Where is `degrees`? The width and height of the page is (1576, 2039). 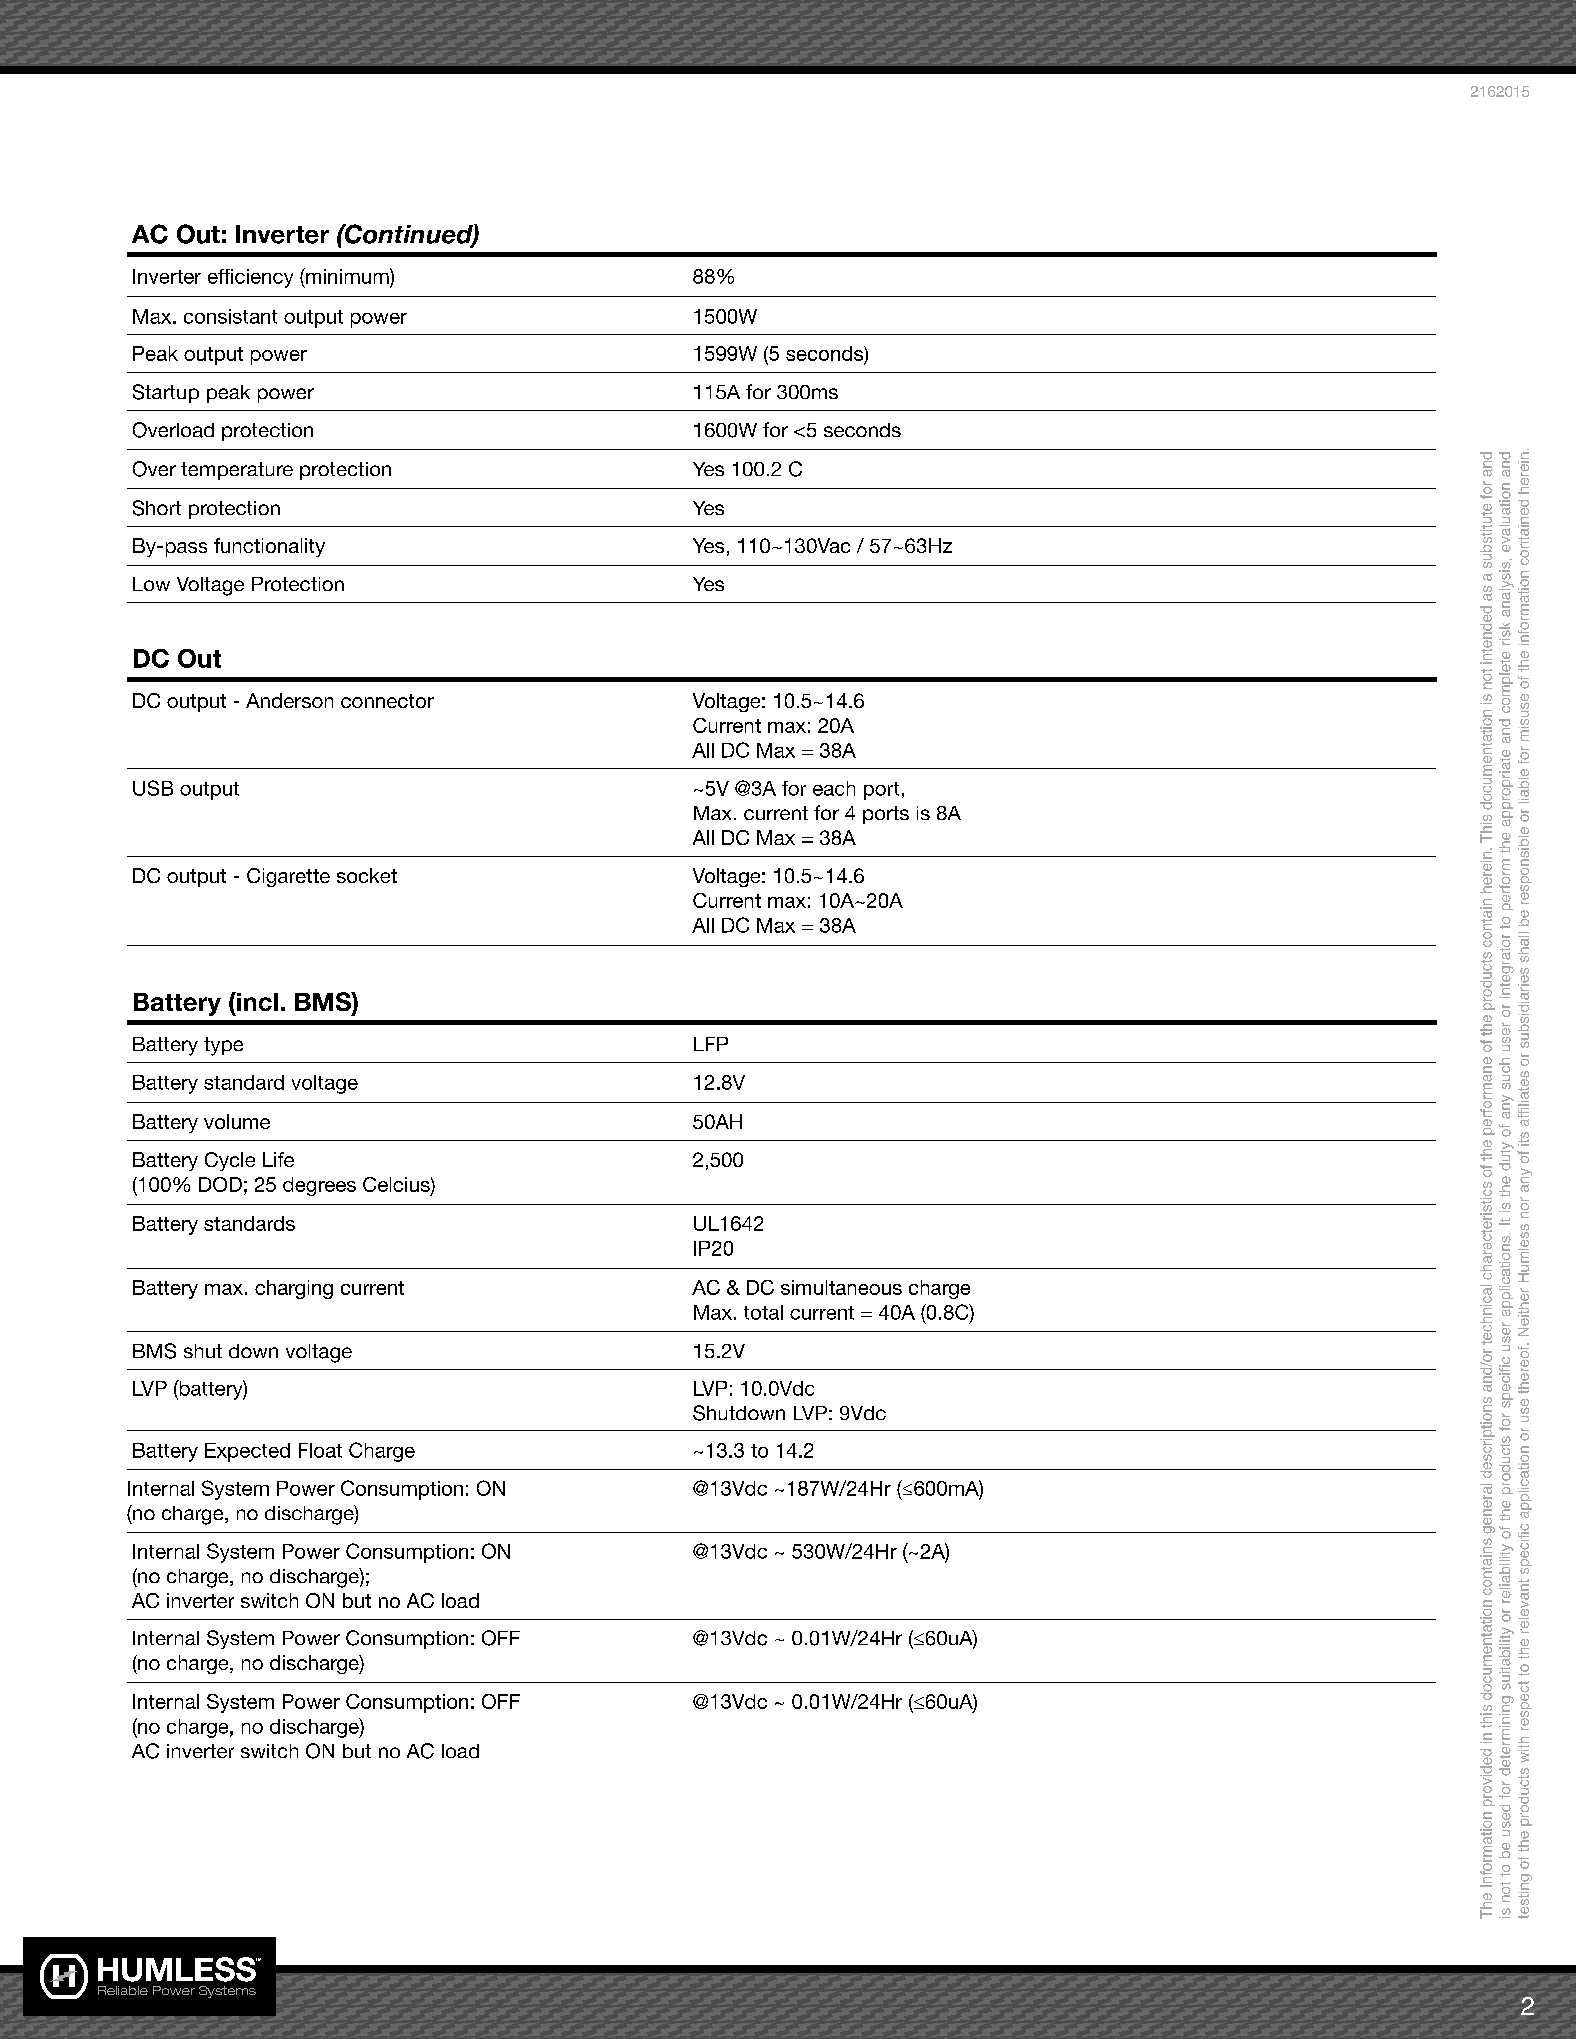
degrees is located at coordinates (319, 1186).
